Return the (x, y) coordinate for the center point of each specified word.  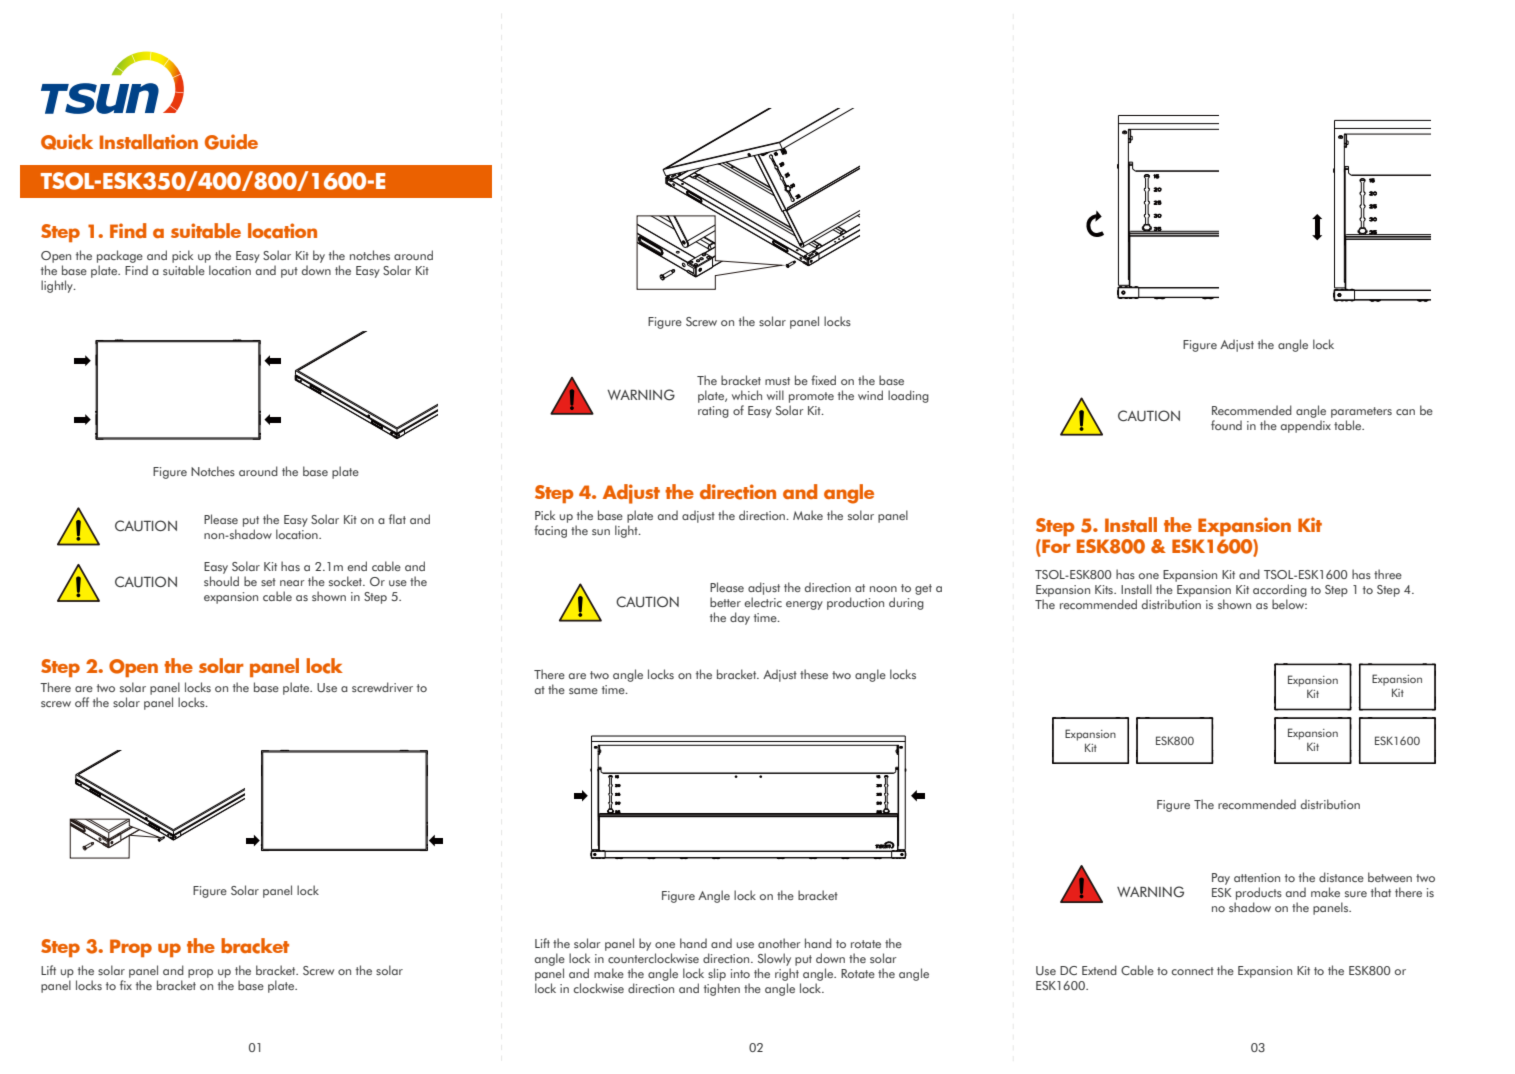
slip (717, 976)
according (1280, 590)
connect (1193, 971)
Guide (231, 142)
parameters (1361, 412)
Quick (67, 142)
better (725, 602)
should (221, 581)
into (740, 973)
